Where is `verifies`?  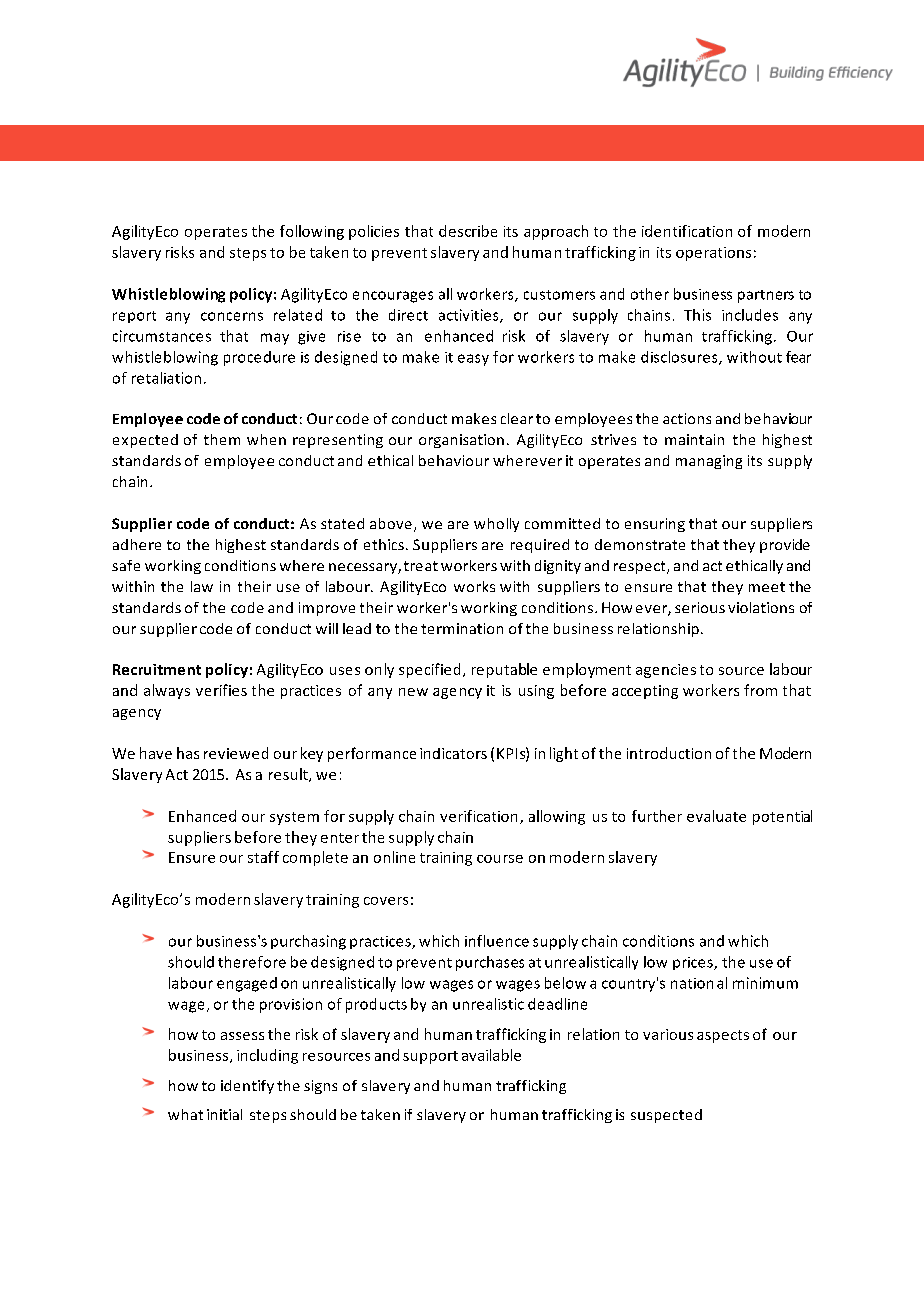
verifies is located at coordinates (221, 690).
